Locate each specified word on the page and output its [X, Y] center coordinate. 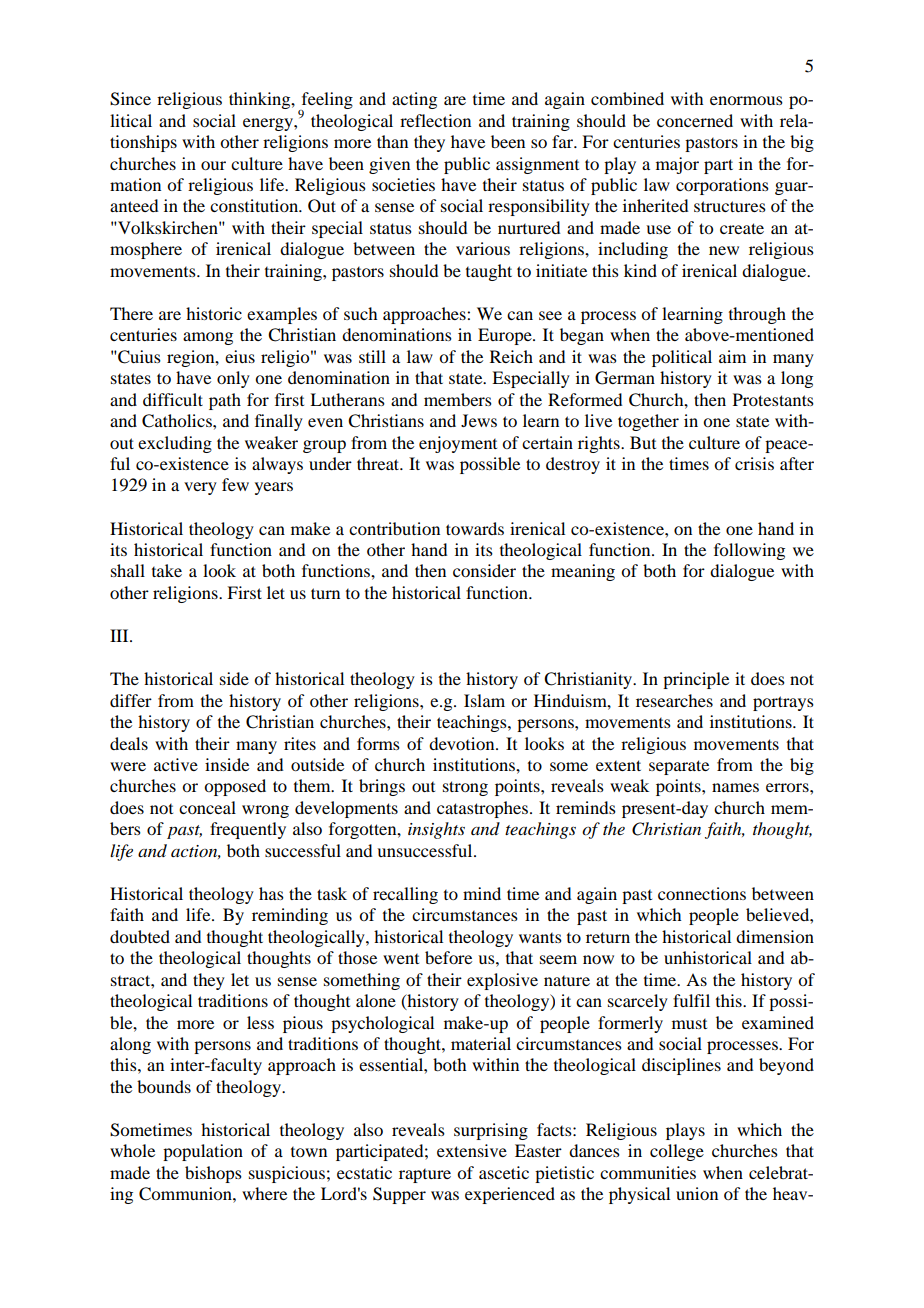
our [213, 165]
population [203, 1152]
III [120, 635]
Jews [479, 420]
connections [702, 893]
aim [732, 356]
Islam [484, 700]
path [225, 401]
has [271, 893]
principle [696, 680]
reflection [435, 120]
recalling [405, 895]
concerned [695, 120]
